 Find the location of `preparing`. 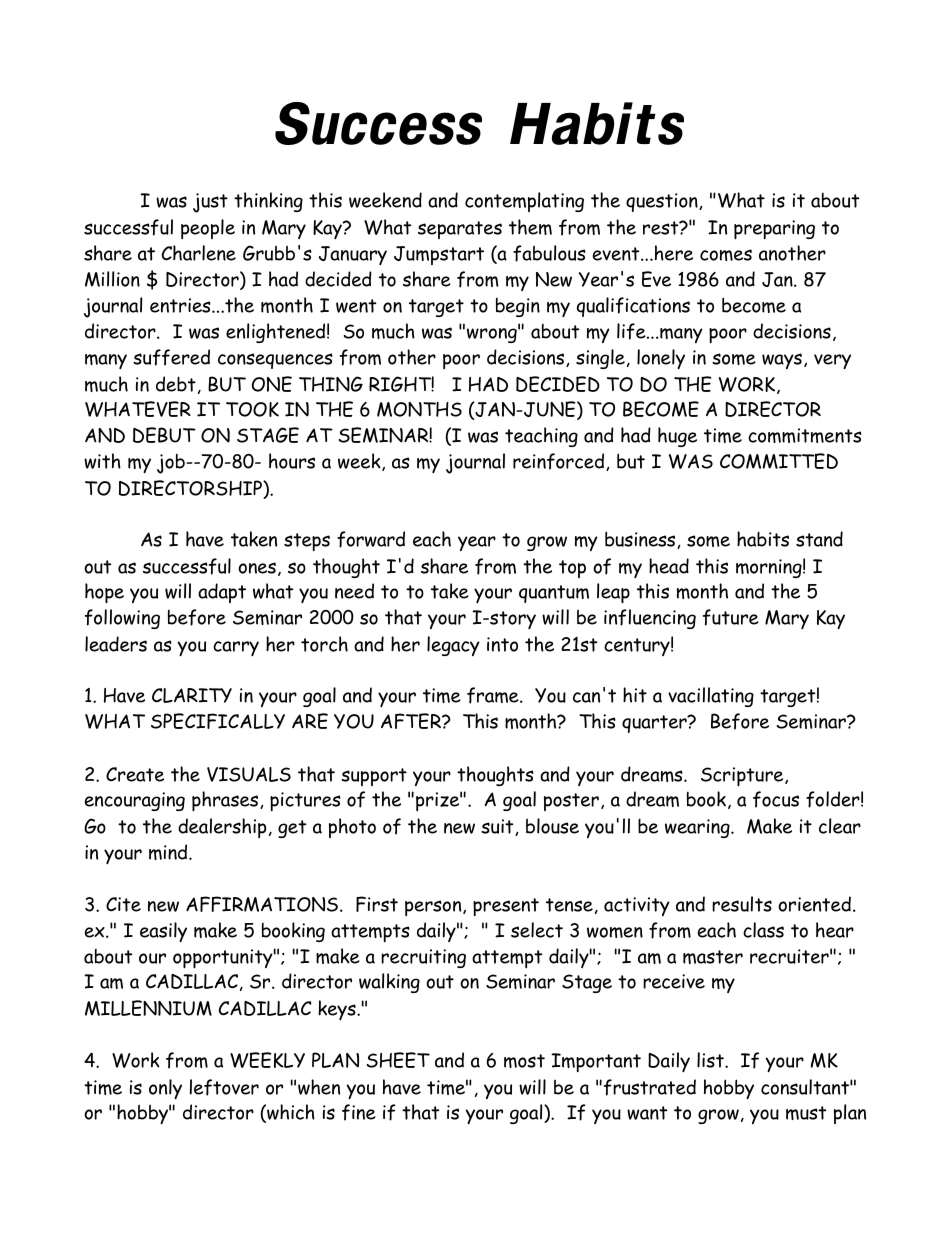

preparing is located at coordinates (774, 230).
